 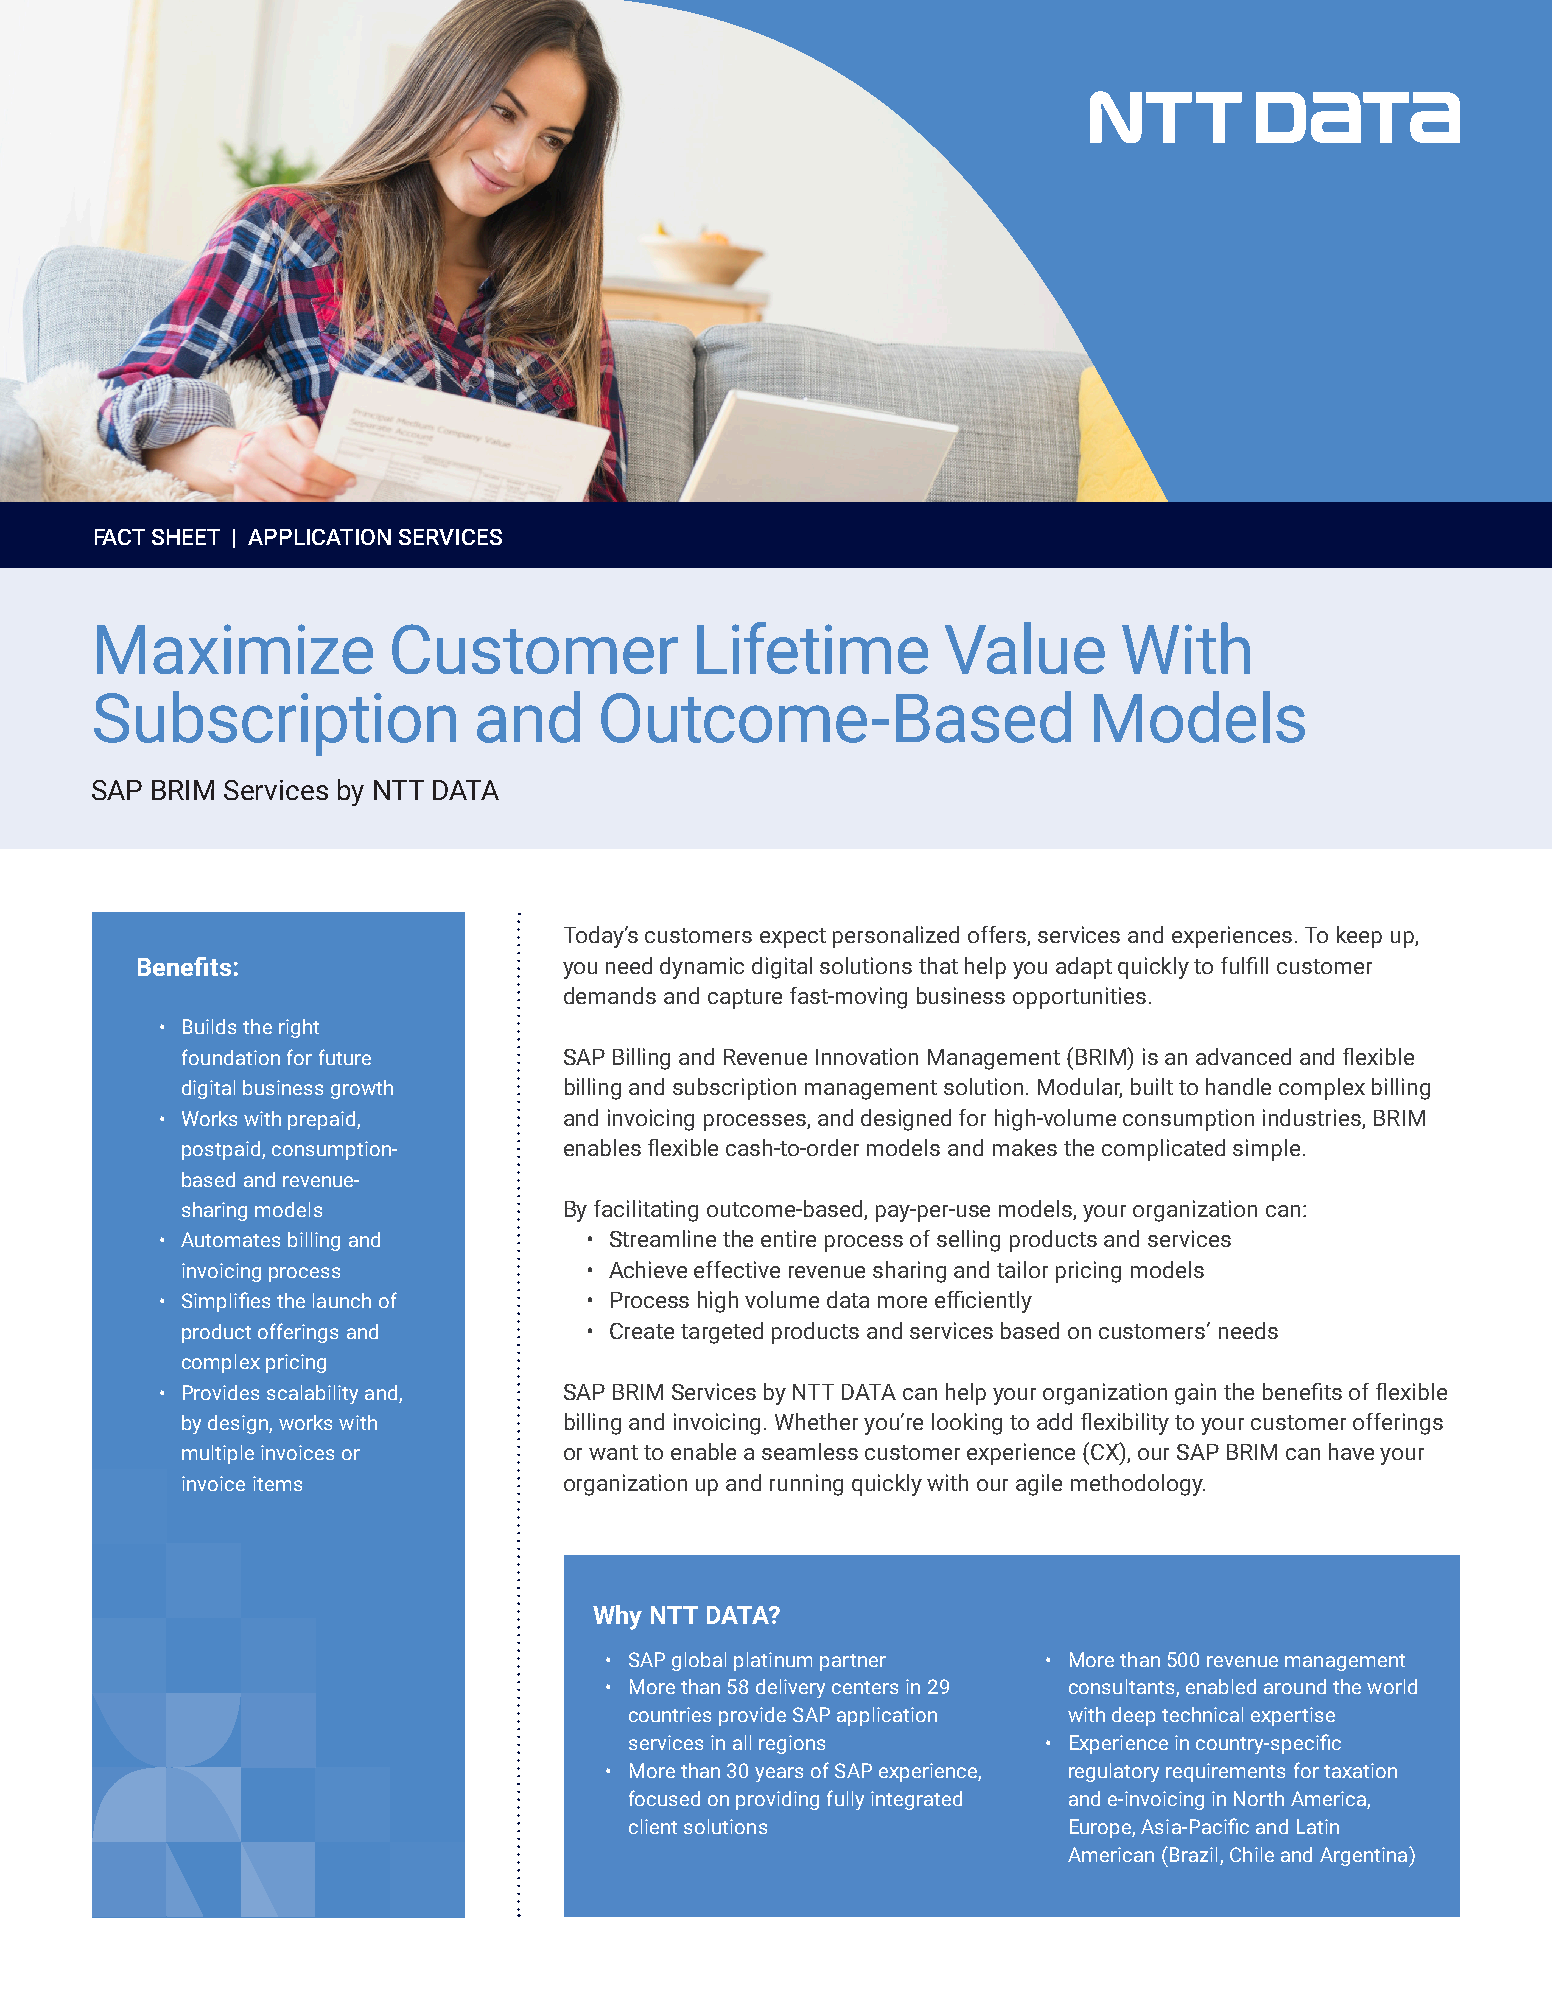 I want to click on entire, so click(x=788, y=1238).
